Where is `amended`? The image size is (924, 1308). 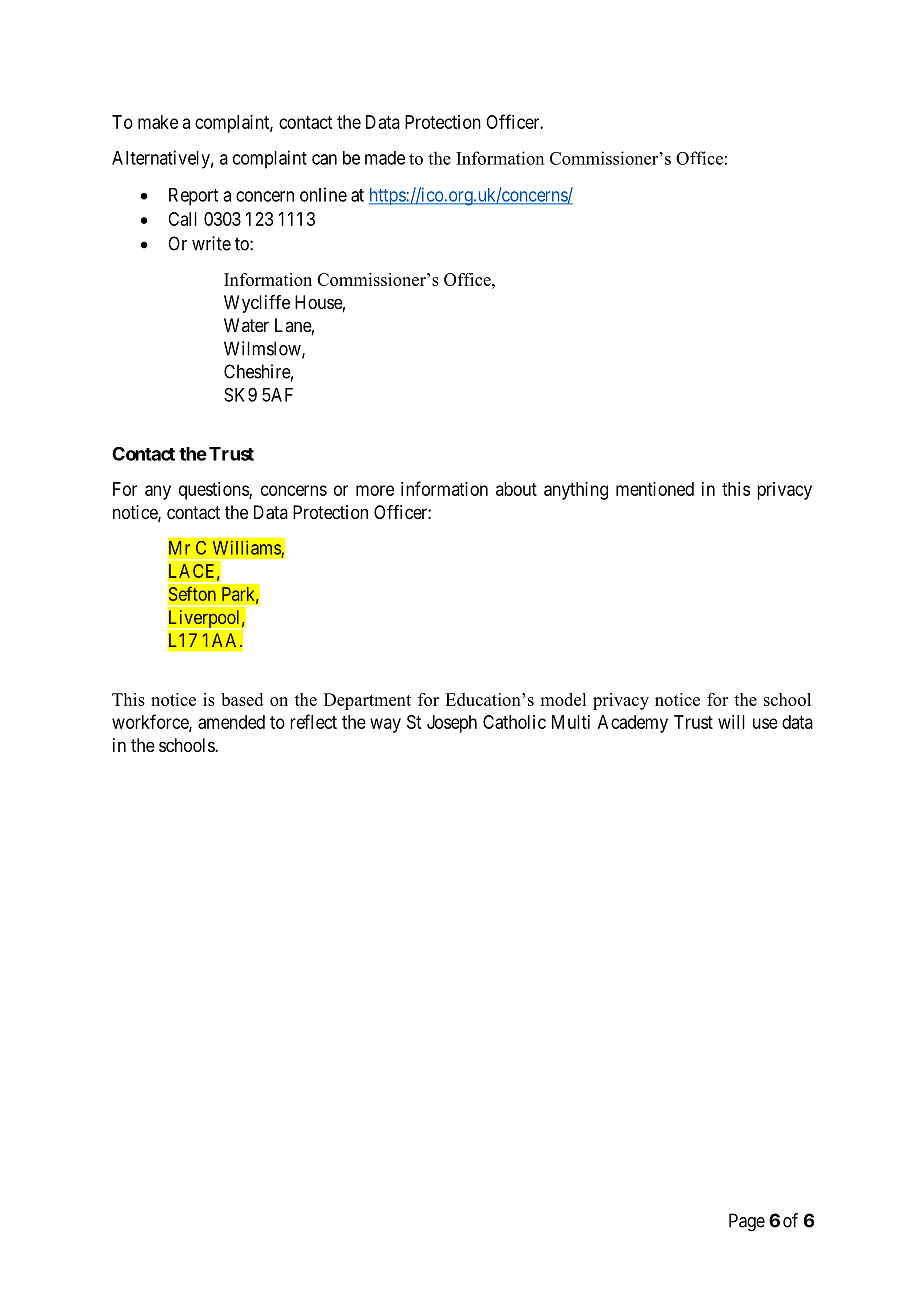
amended is located at coordinates (231, 722).
